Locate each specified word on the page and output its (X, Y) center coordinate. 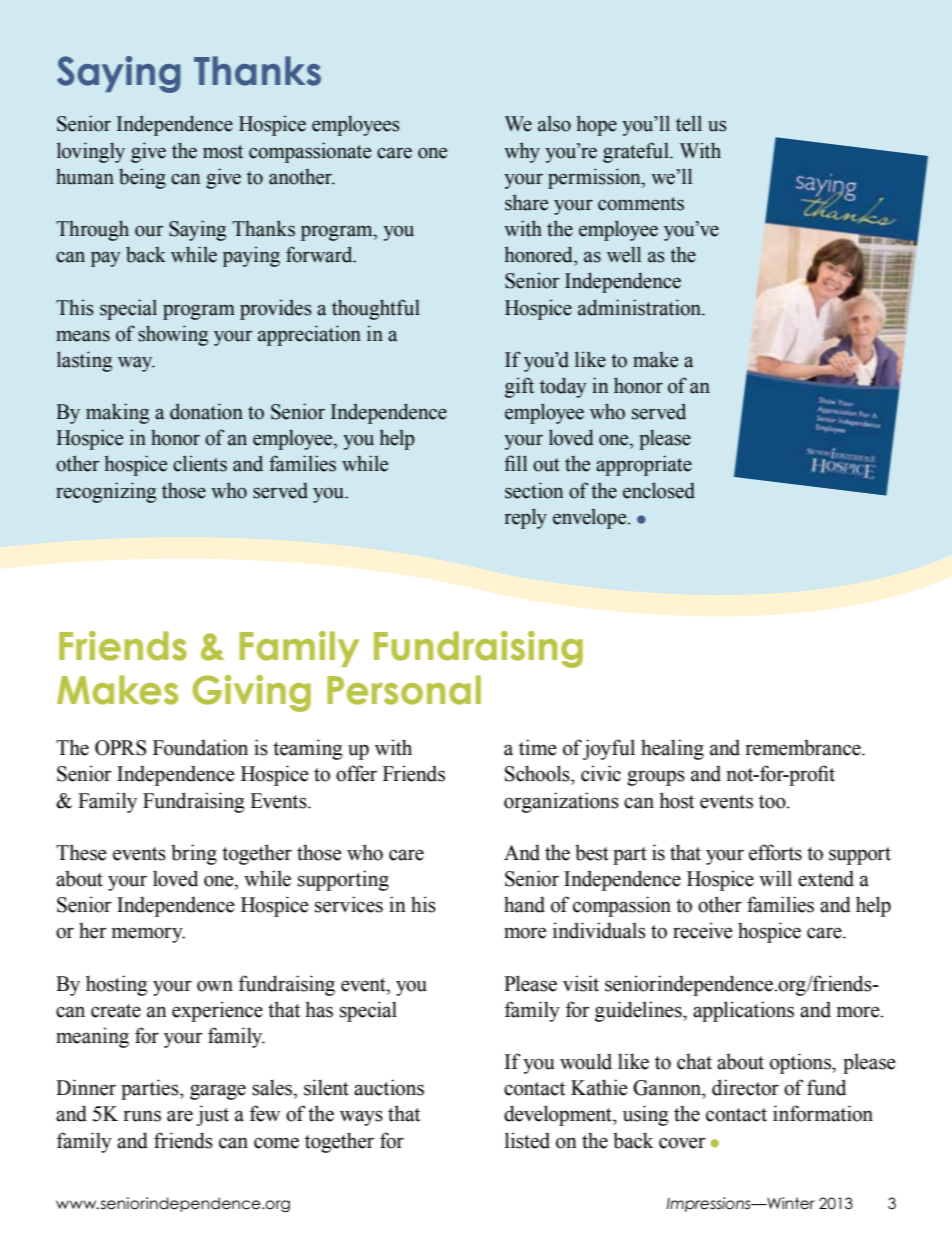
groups (656, 778)
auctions (389, 1087)
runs (142, 1116)
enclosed (659, 490)
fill (515, 463)
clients (200, 463)
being (142, 178)
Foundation (200, 747)
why (522, 152)
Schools (538, 773)
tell (689, 124)
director (745, 1087)
